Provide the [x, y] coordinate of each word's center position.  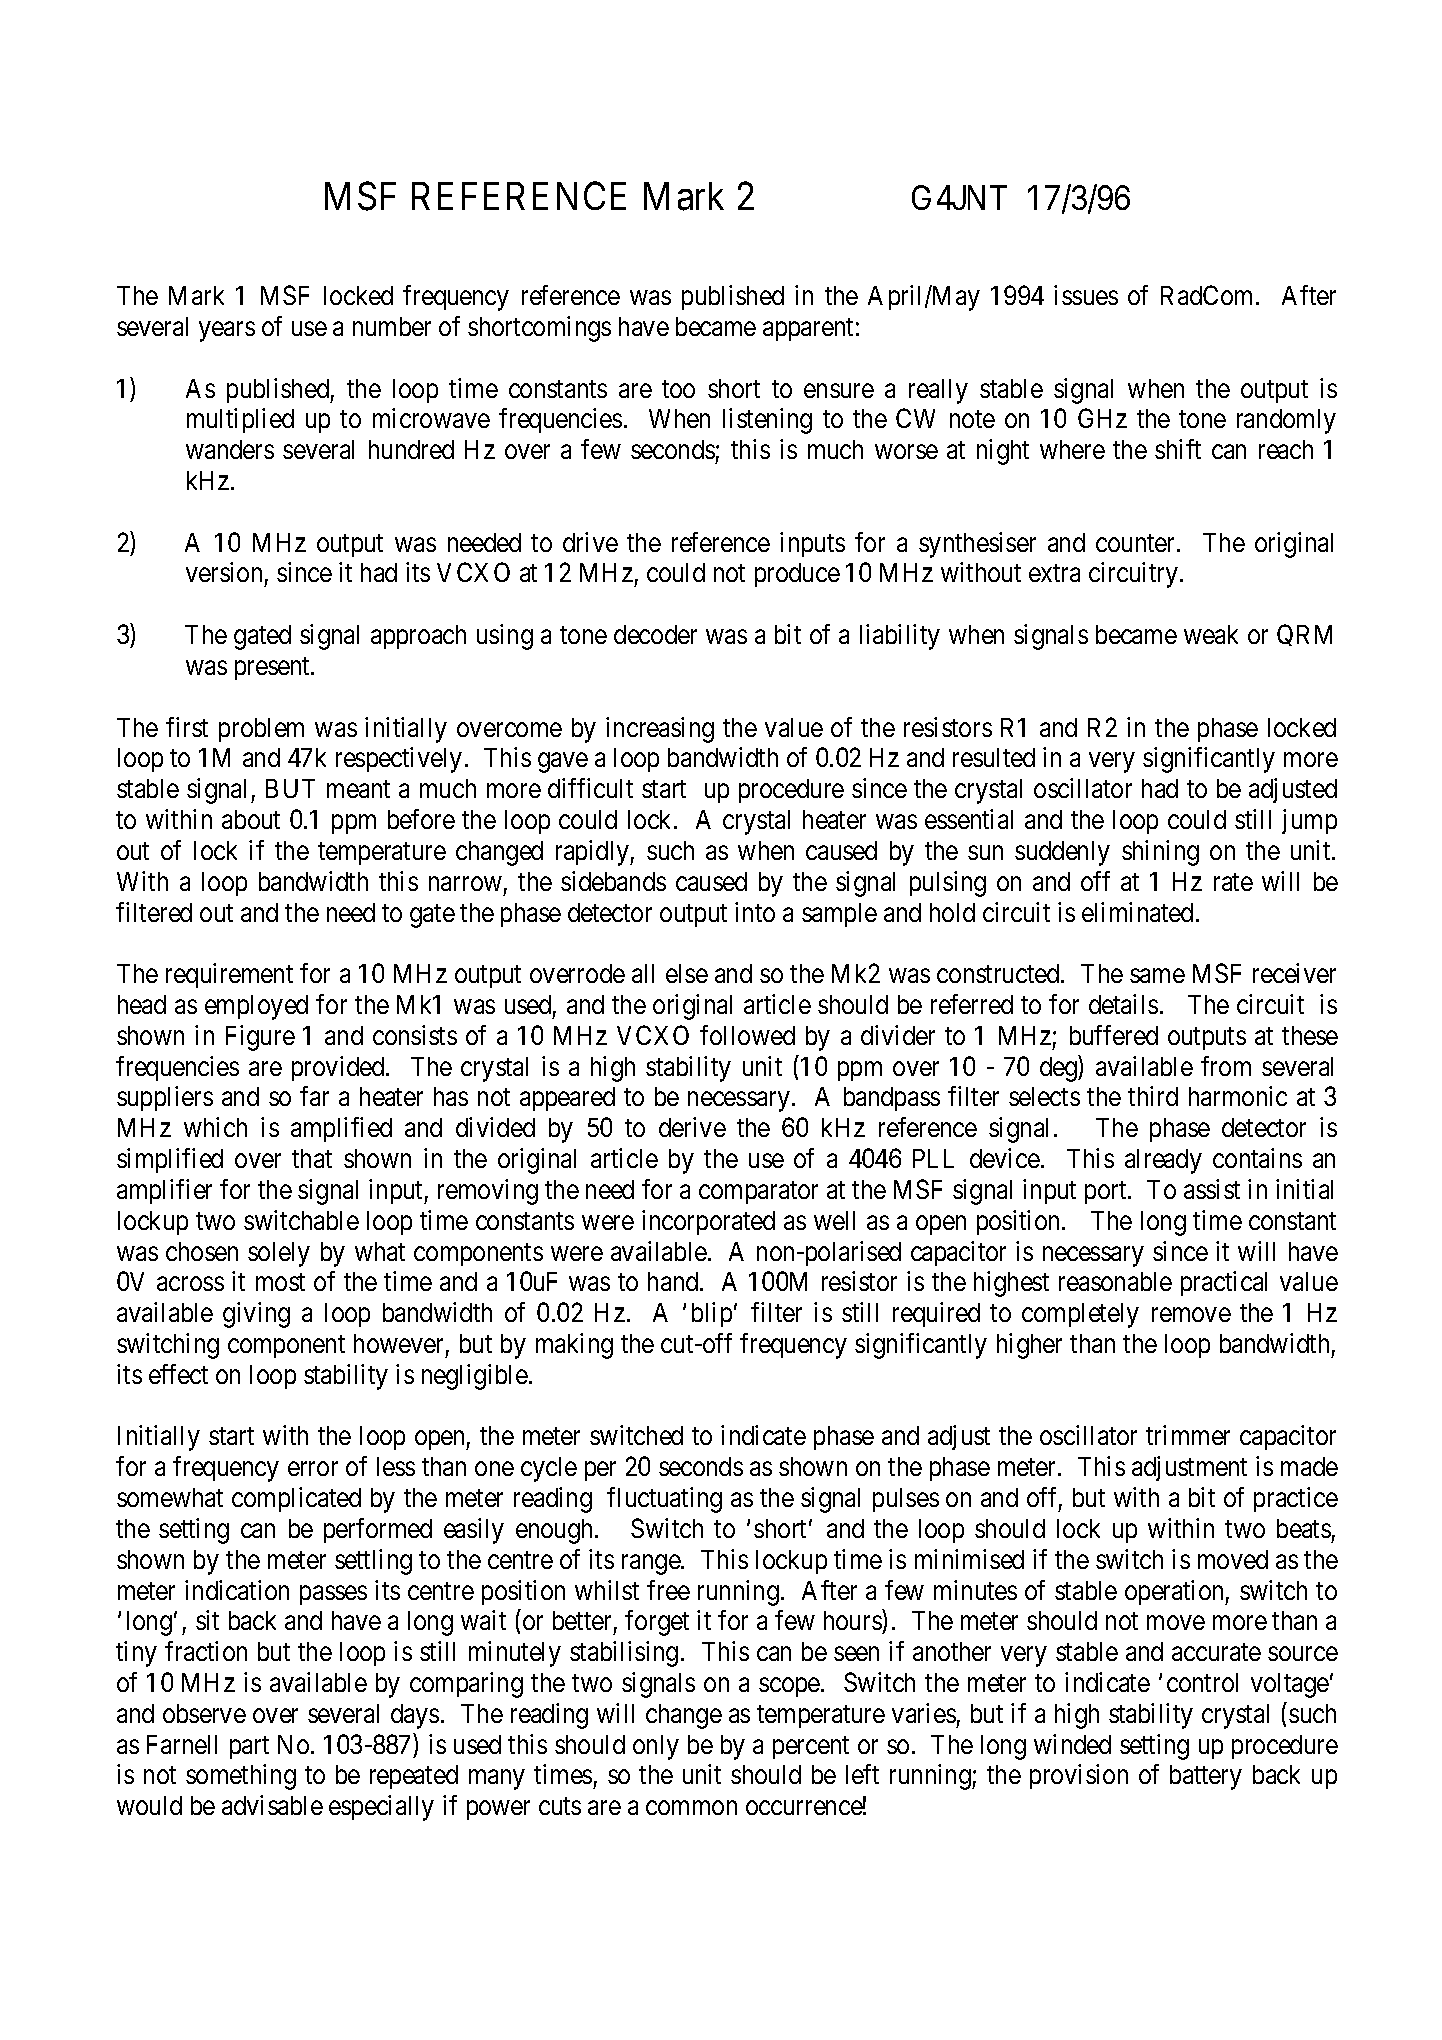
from [1226, 1066]
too [678, 389]
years [227, 332]
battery [1206, 1777]
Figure [260, 1038]
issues [1086, 295]
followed [747, 1035]
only [656, 1747]
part [249, 1747]
